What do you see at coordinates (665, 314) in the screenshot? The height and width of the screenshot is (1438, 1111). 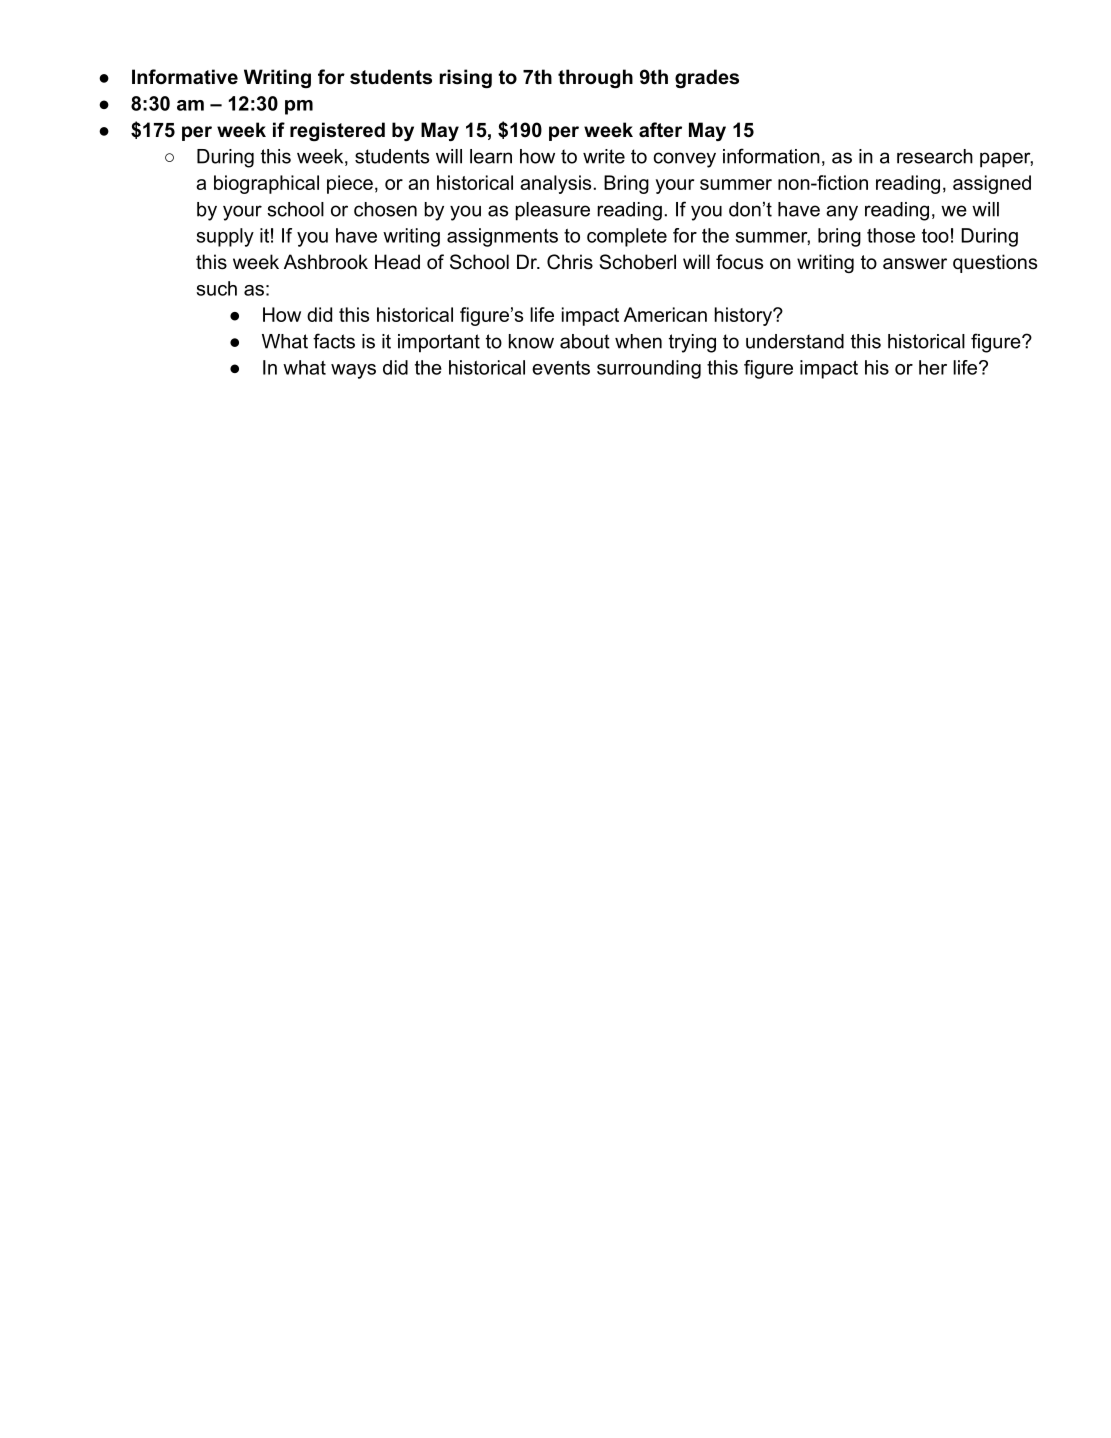 I see `American` at bounding box center [665, 314].
